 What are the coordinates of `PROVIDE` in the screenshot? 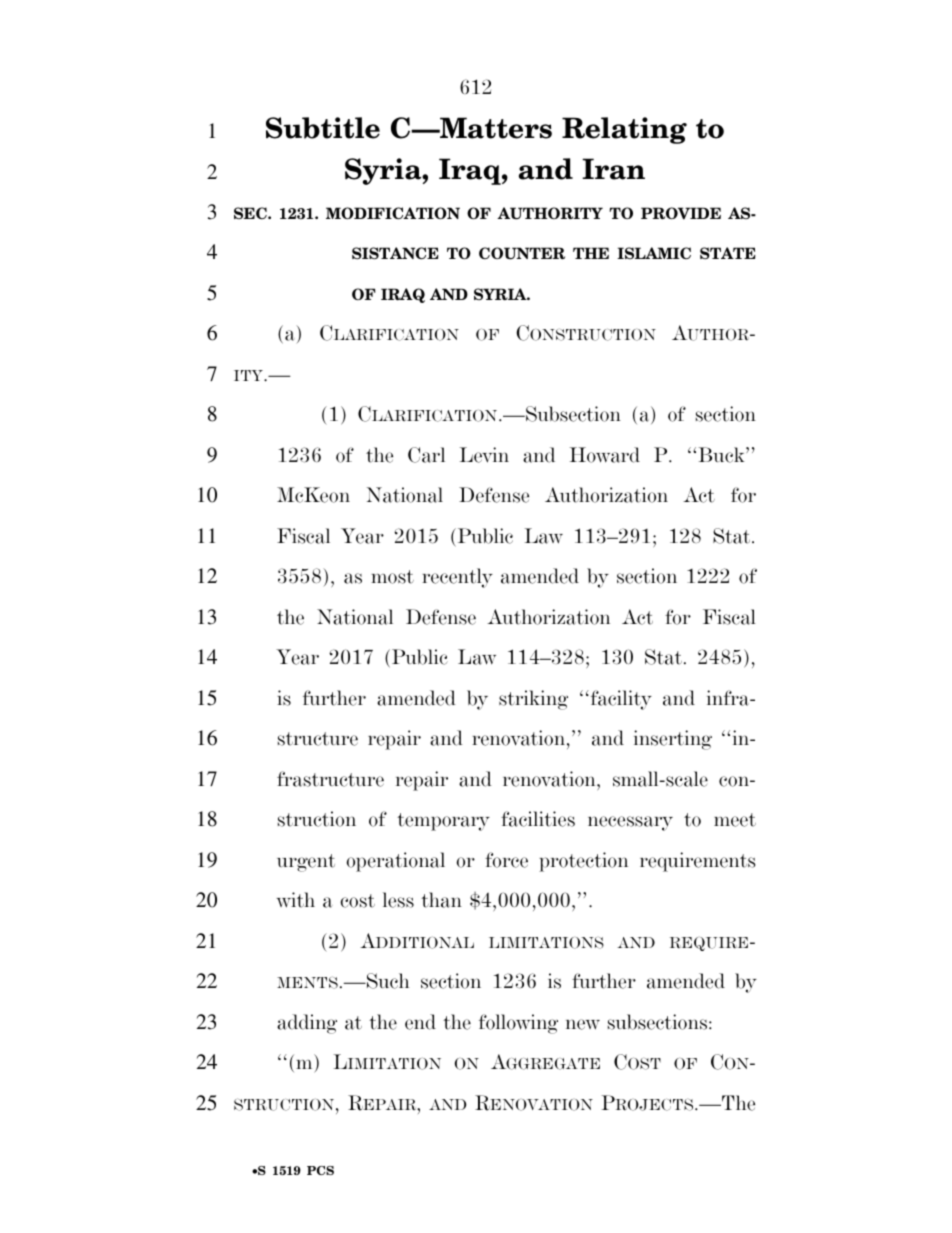 It's located at (681, 213).
